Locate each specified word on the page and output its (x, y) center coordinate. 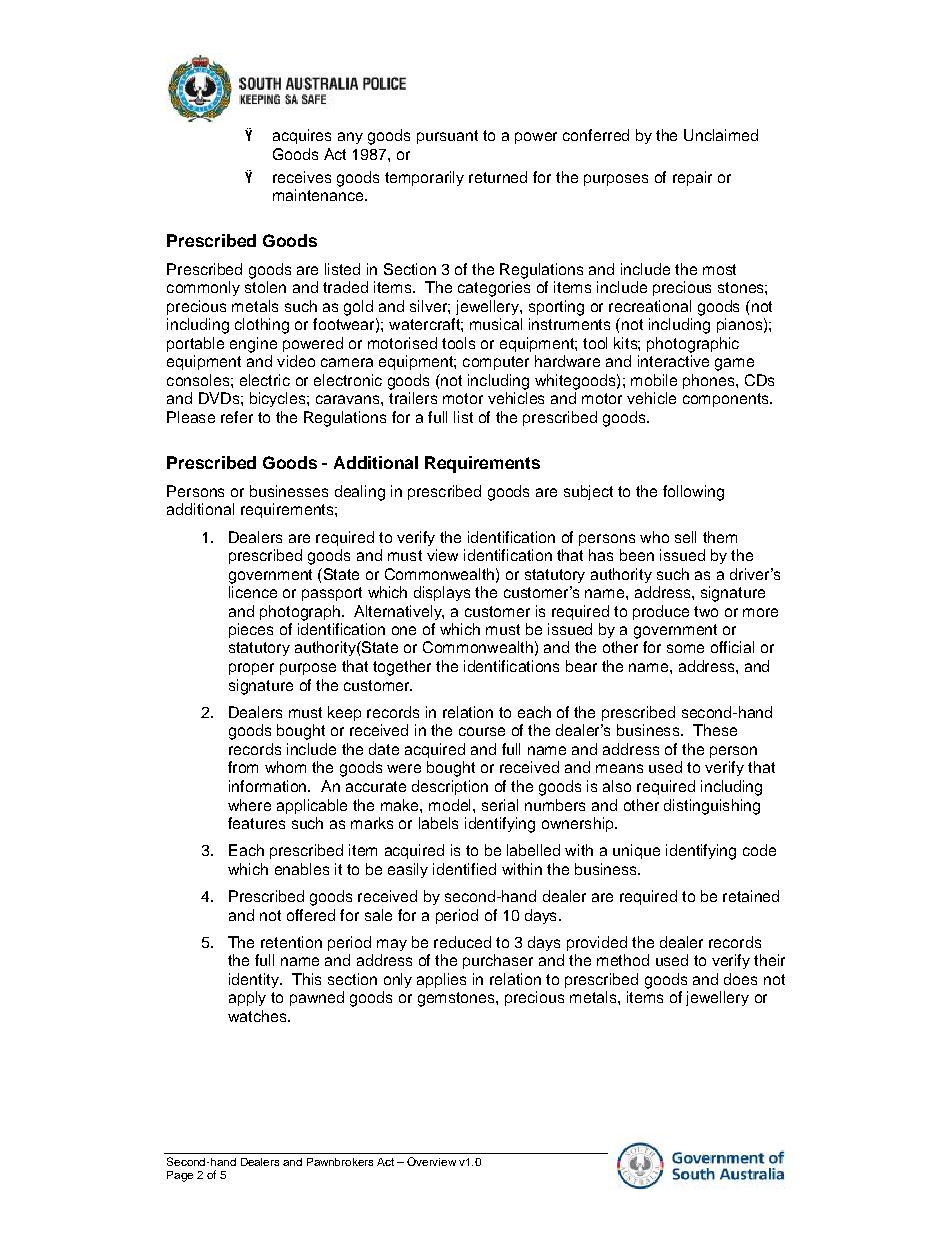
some (685, 648)
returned (498, 177)
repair (692, 178)
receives (302, 177)
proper (251, 669)
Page (180, 1176)
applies (441, 980)
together (402, 668)
